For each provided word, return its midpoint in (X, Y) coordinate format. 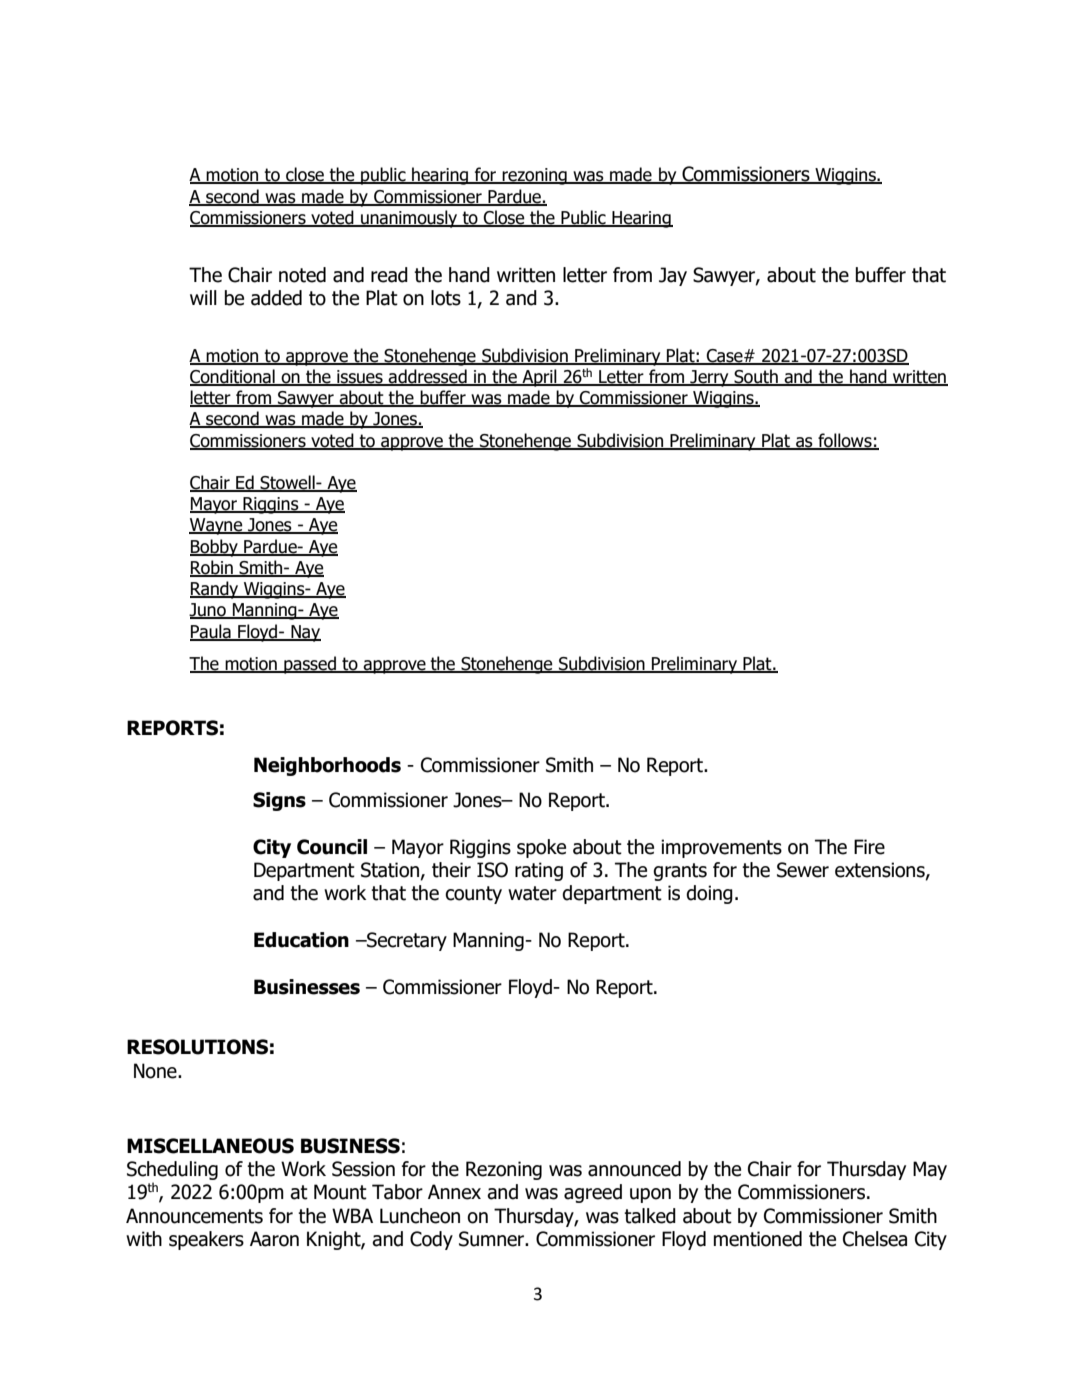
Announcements (194, 1216)
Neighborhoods (327, 766)
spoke (541, 848)
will (203, 297)
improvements (721, 848)
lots (446, 298)
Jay (673, 276)
